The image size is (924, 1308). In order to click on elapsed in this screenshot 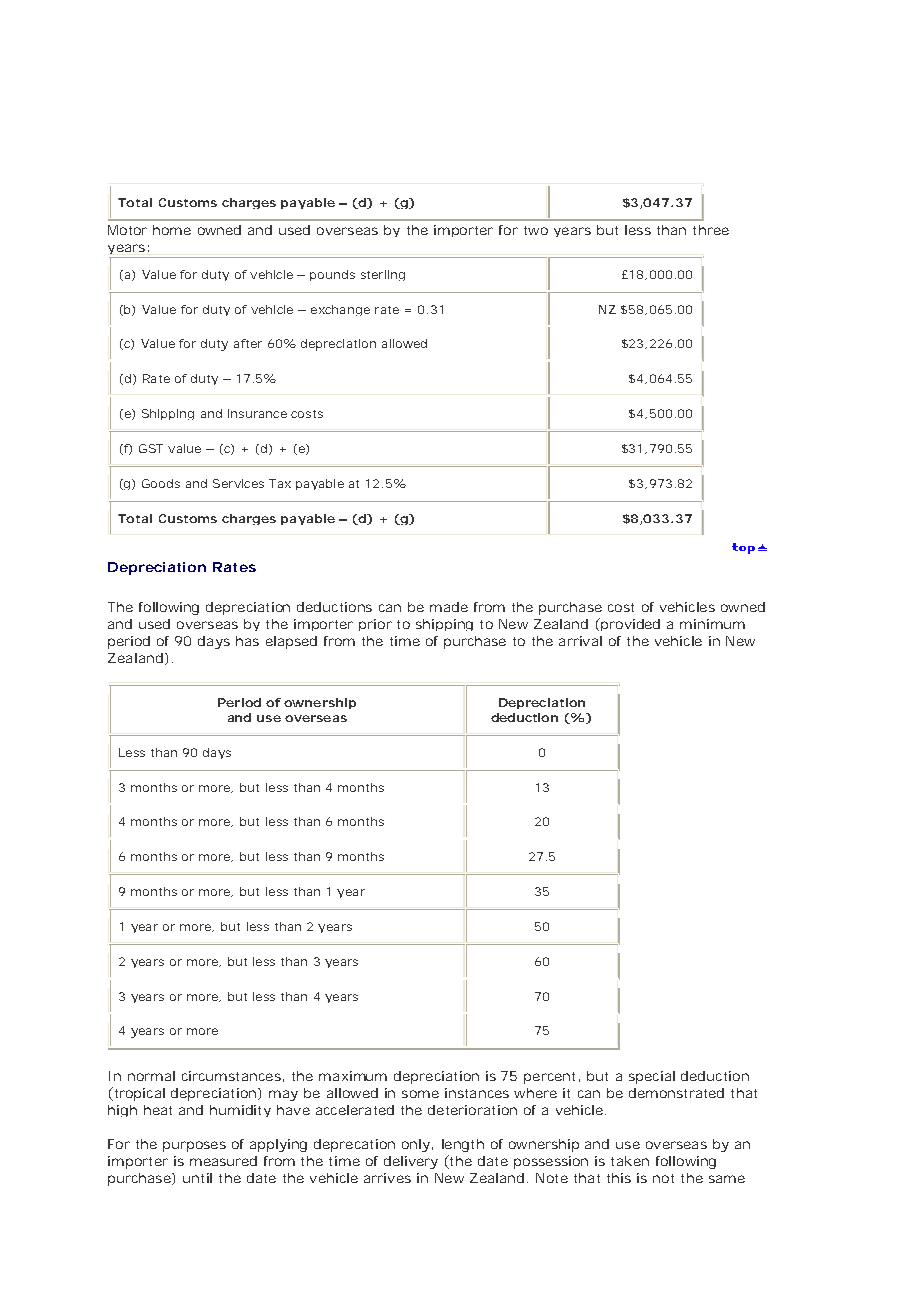, I will do `click(291, 642)`.
